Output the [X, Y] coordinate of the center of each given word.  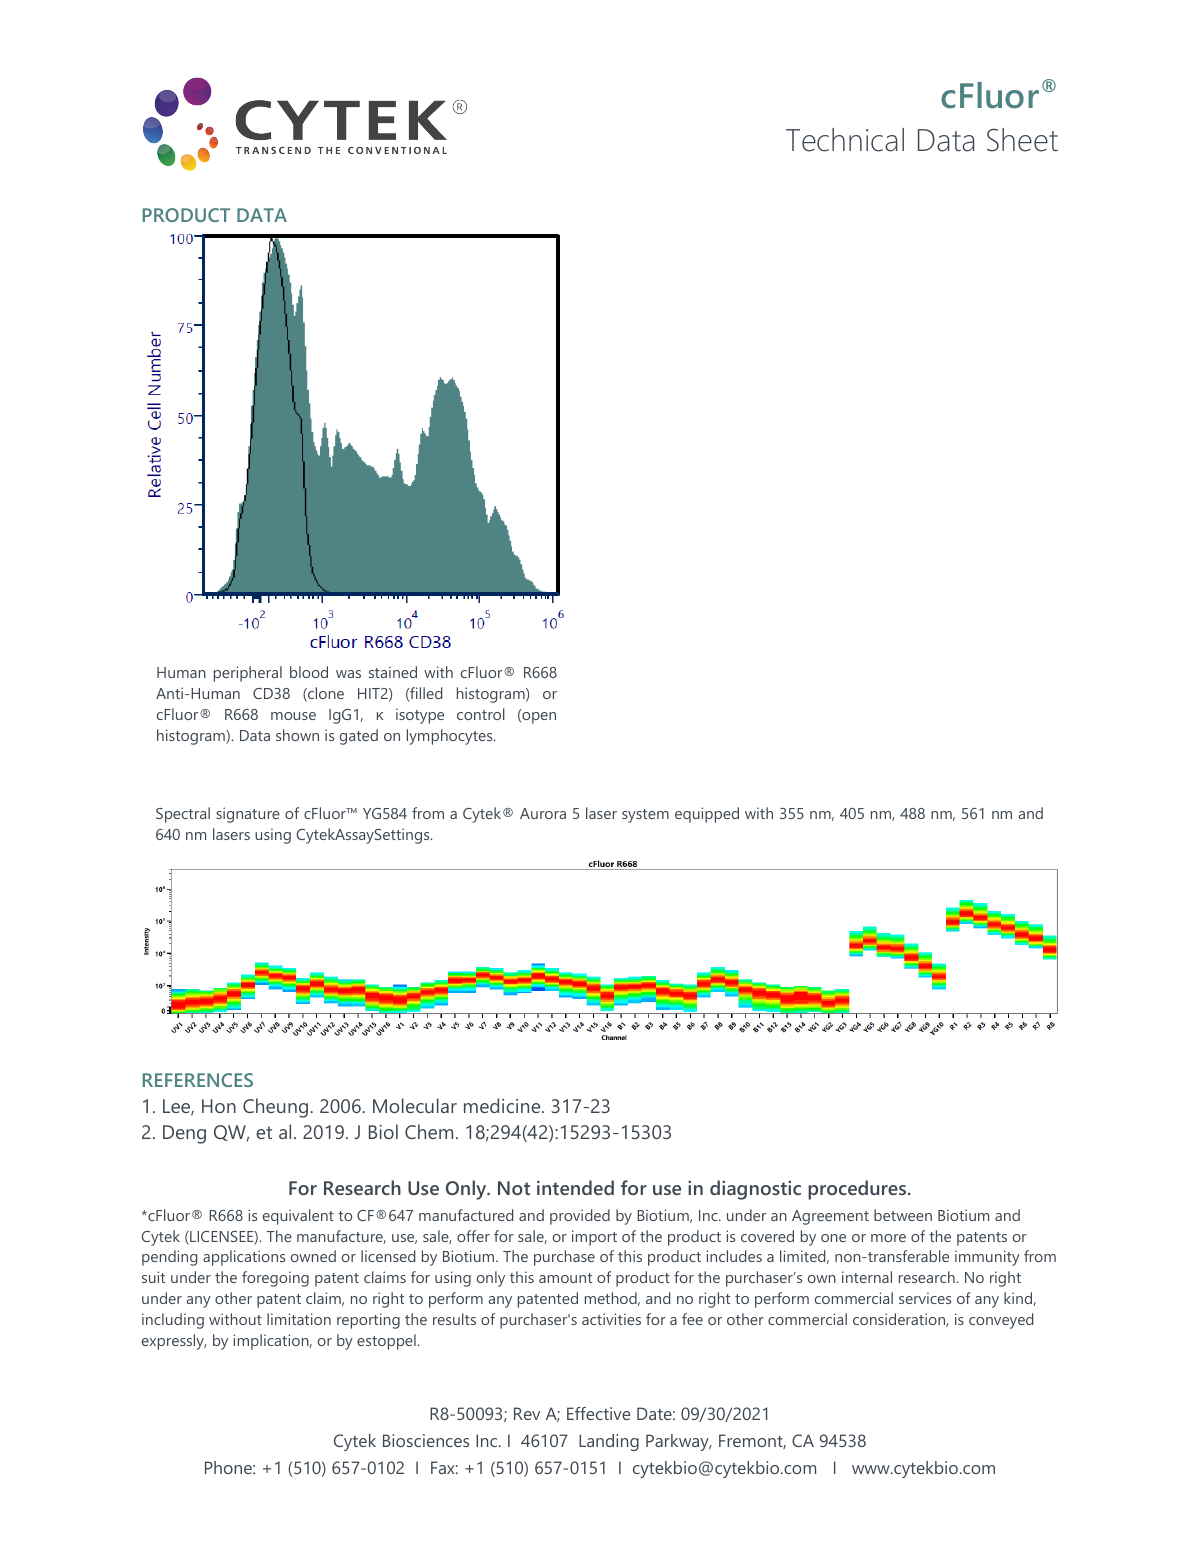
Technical [845, 140]
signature [248, 815]
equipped [707, 815]
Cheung [275, 1108]
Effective [598, 1413]
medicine [503, 1105]
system [645, 816]
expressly [174, 1342]
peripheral [248, 674]
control [481, 714]
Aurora [543, 813]
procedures [858, 1190]
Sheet [1022, 140]
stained [393, 672]
